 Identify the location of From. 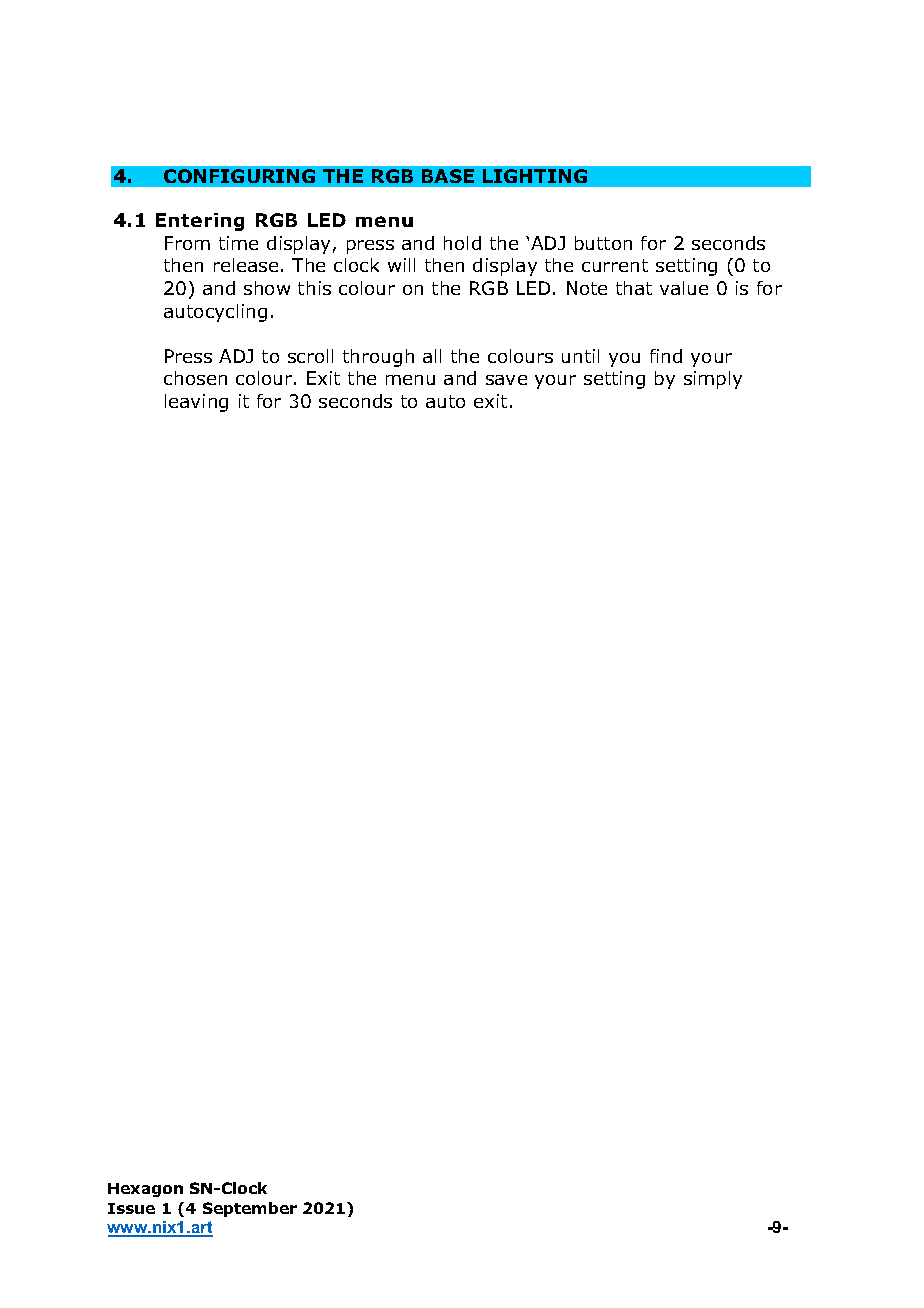
(187, 243).
